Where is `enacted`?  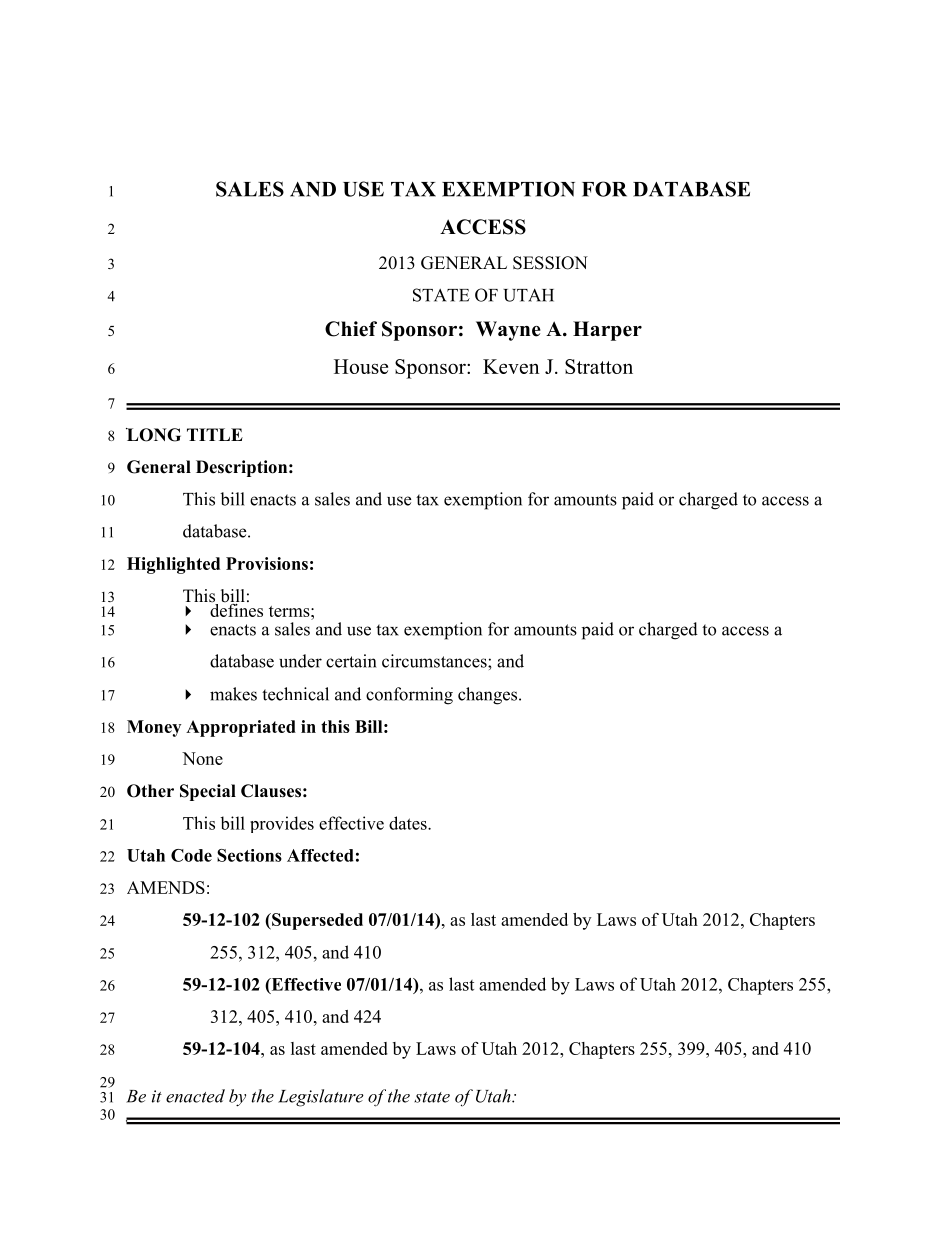
enacted is located at coordinates (195, 1096).
